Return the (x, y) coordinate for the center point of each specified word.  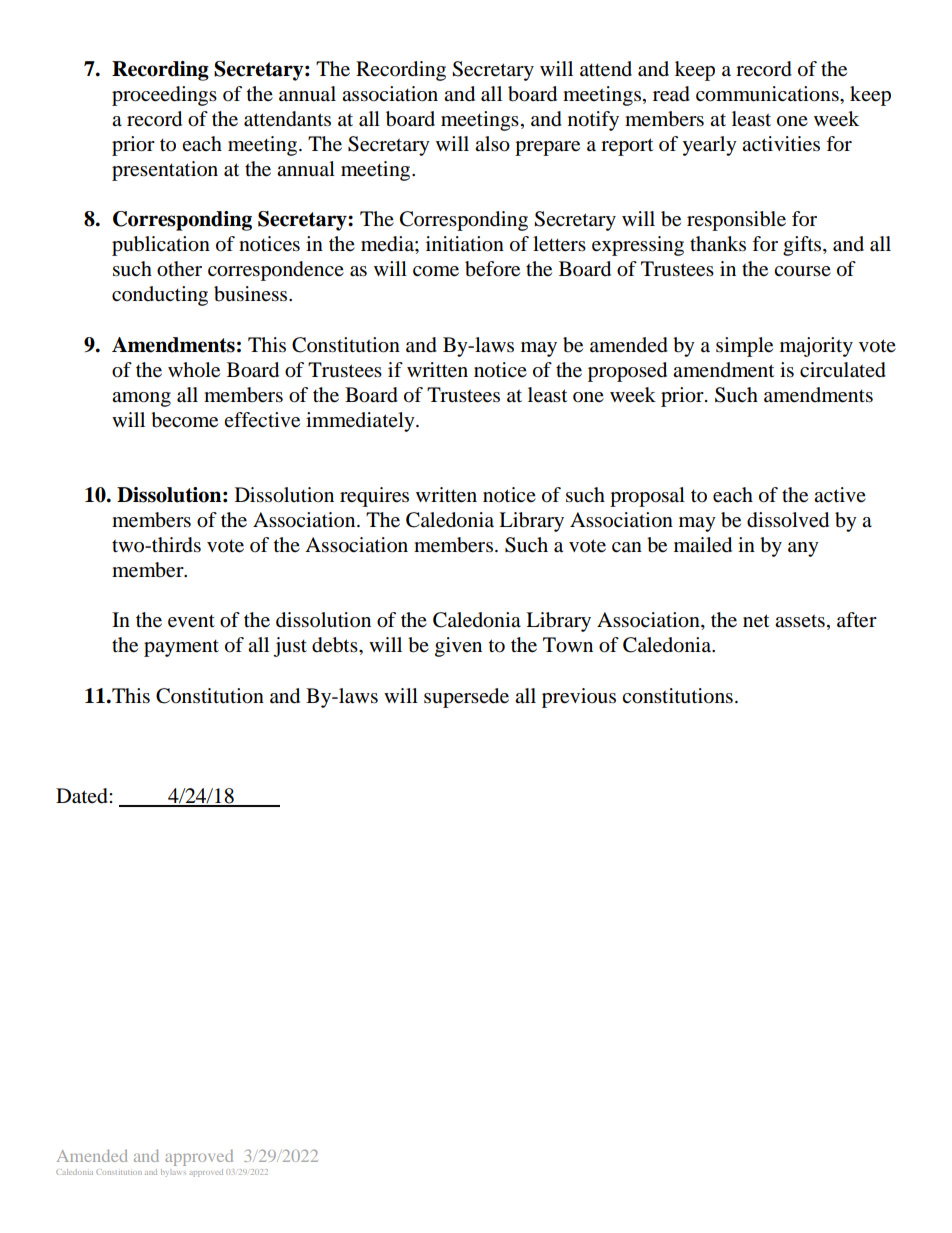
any (803, 549)
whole (194, 370)
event (191, 621)
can (627, 547)
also (492, 144)
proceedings (164, 96)
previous (579, 698)
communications (768, 94)
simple (744, 347)
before (492, 269)
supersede (466, 698)
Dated (83, 796)
